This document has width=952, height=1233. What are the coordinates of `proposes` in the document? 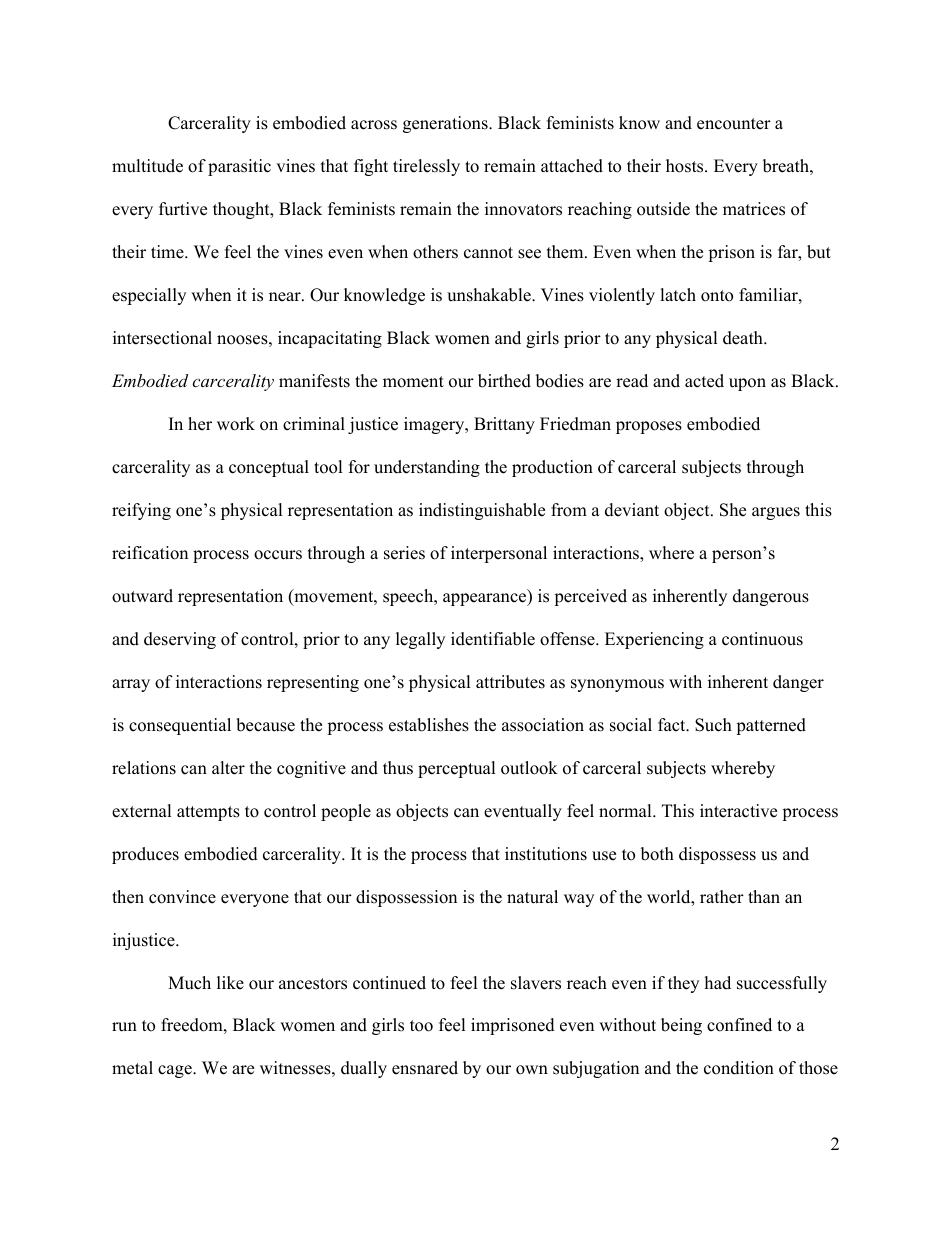 It's located at (649, 427).
